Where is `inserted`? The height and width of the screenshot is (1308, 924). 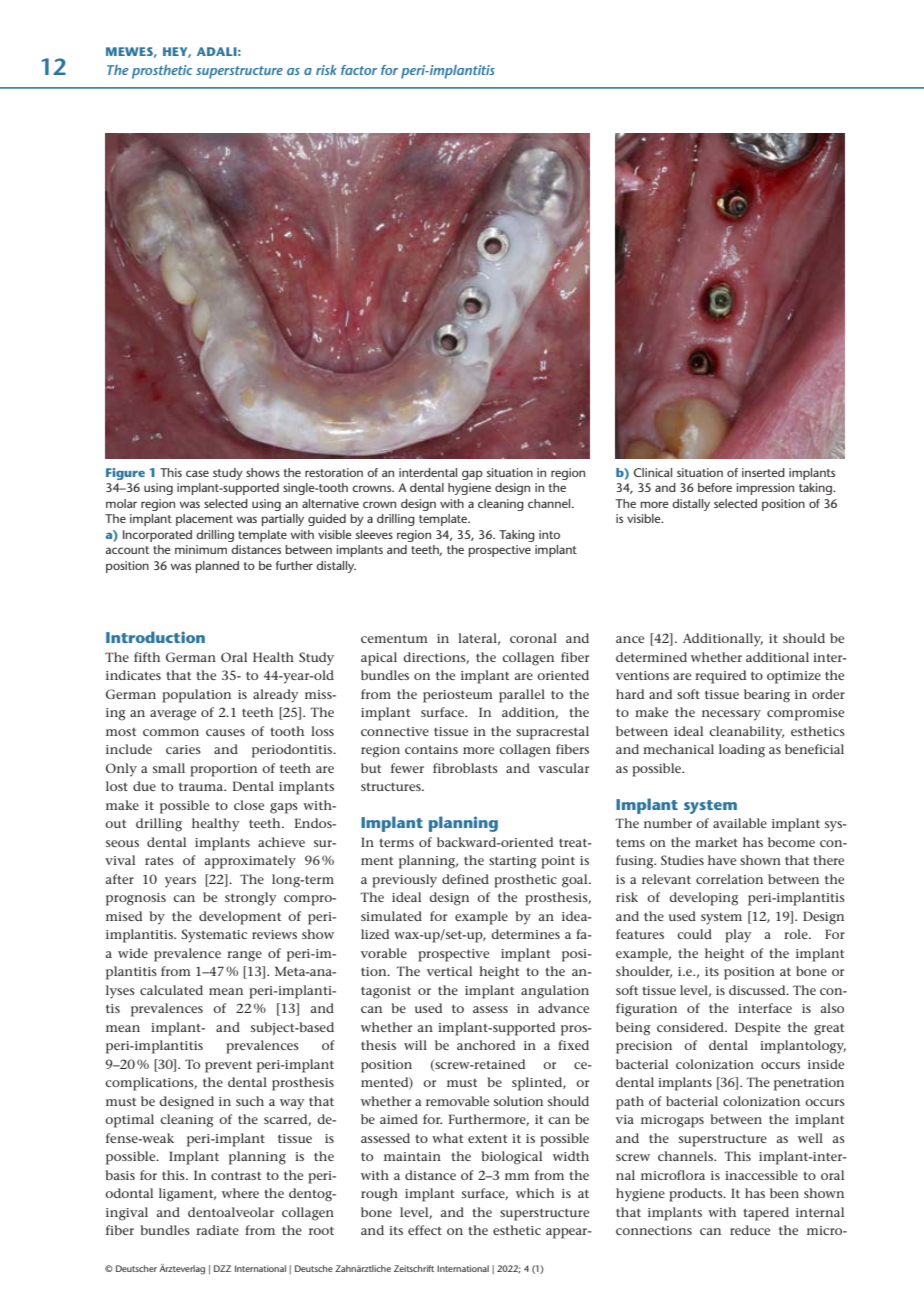
inserted is located at coordinates (763, 472).
